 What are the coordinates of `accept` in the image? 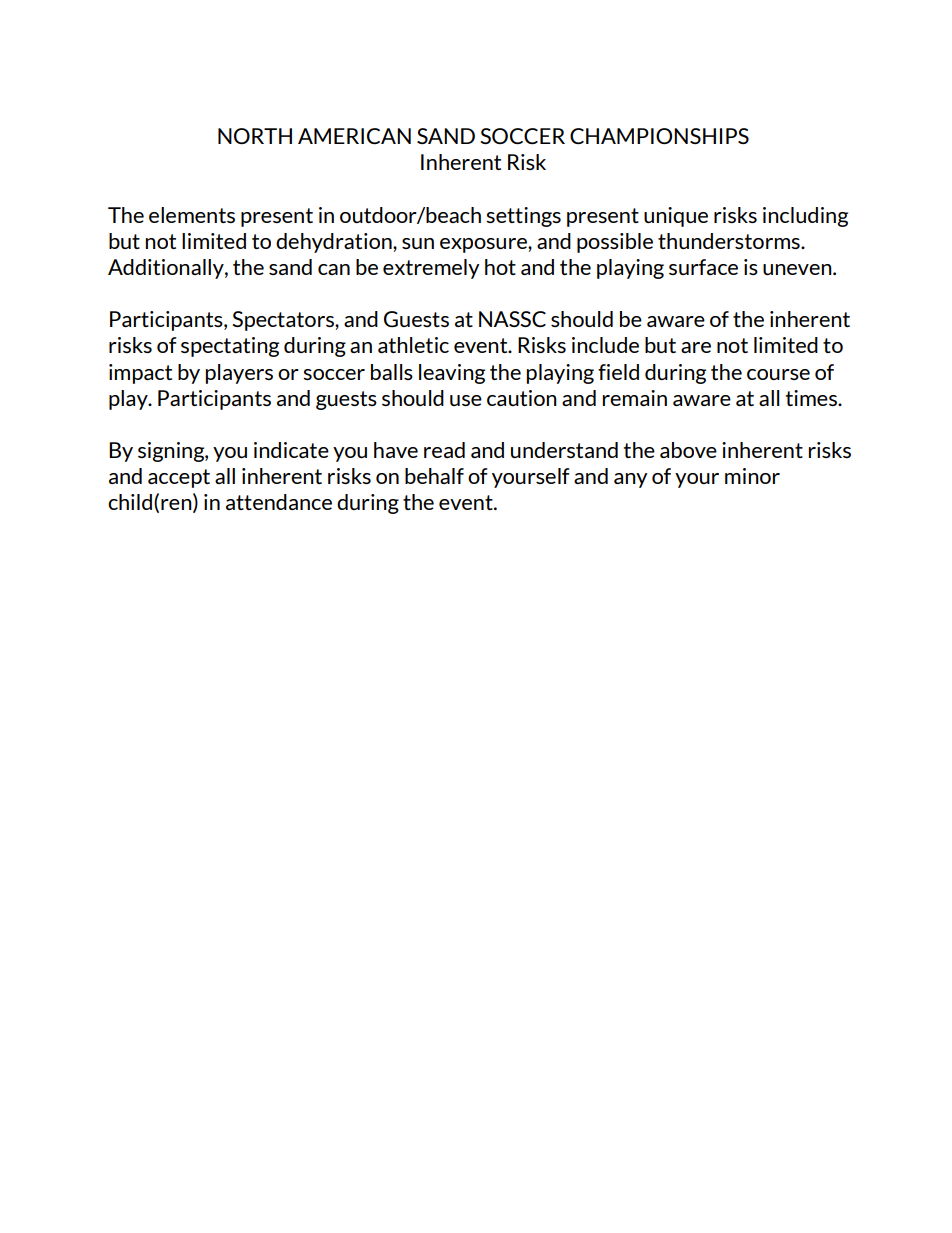 It's located at (179, 478).
